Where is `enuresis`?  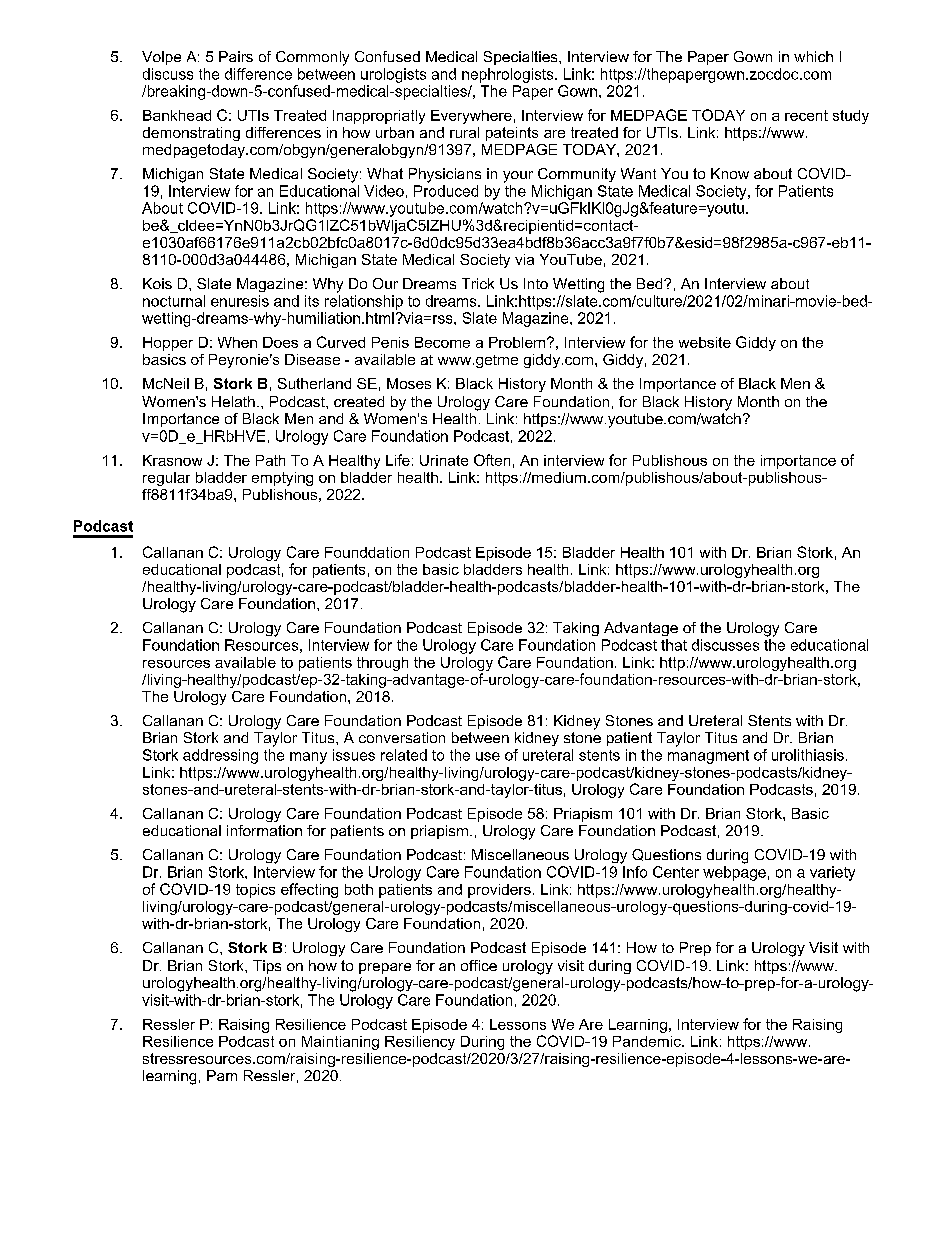
enuresis is located at coordinates (240, 301).
